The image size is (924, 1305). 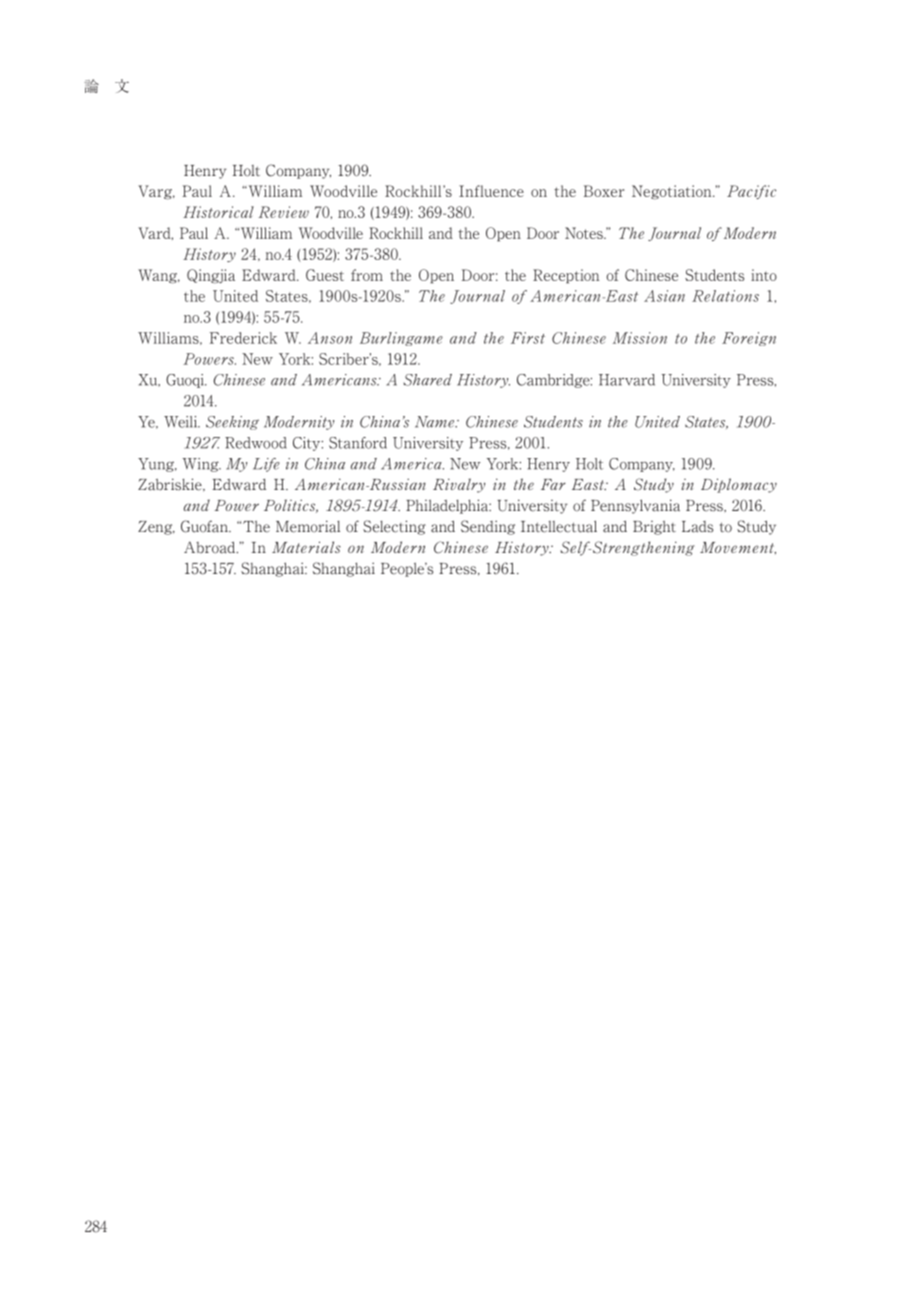 I want to click on Name, so click(x=436, y=422).
